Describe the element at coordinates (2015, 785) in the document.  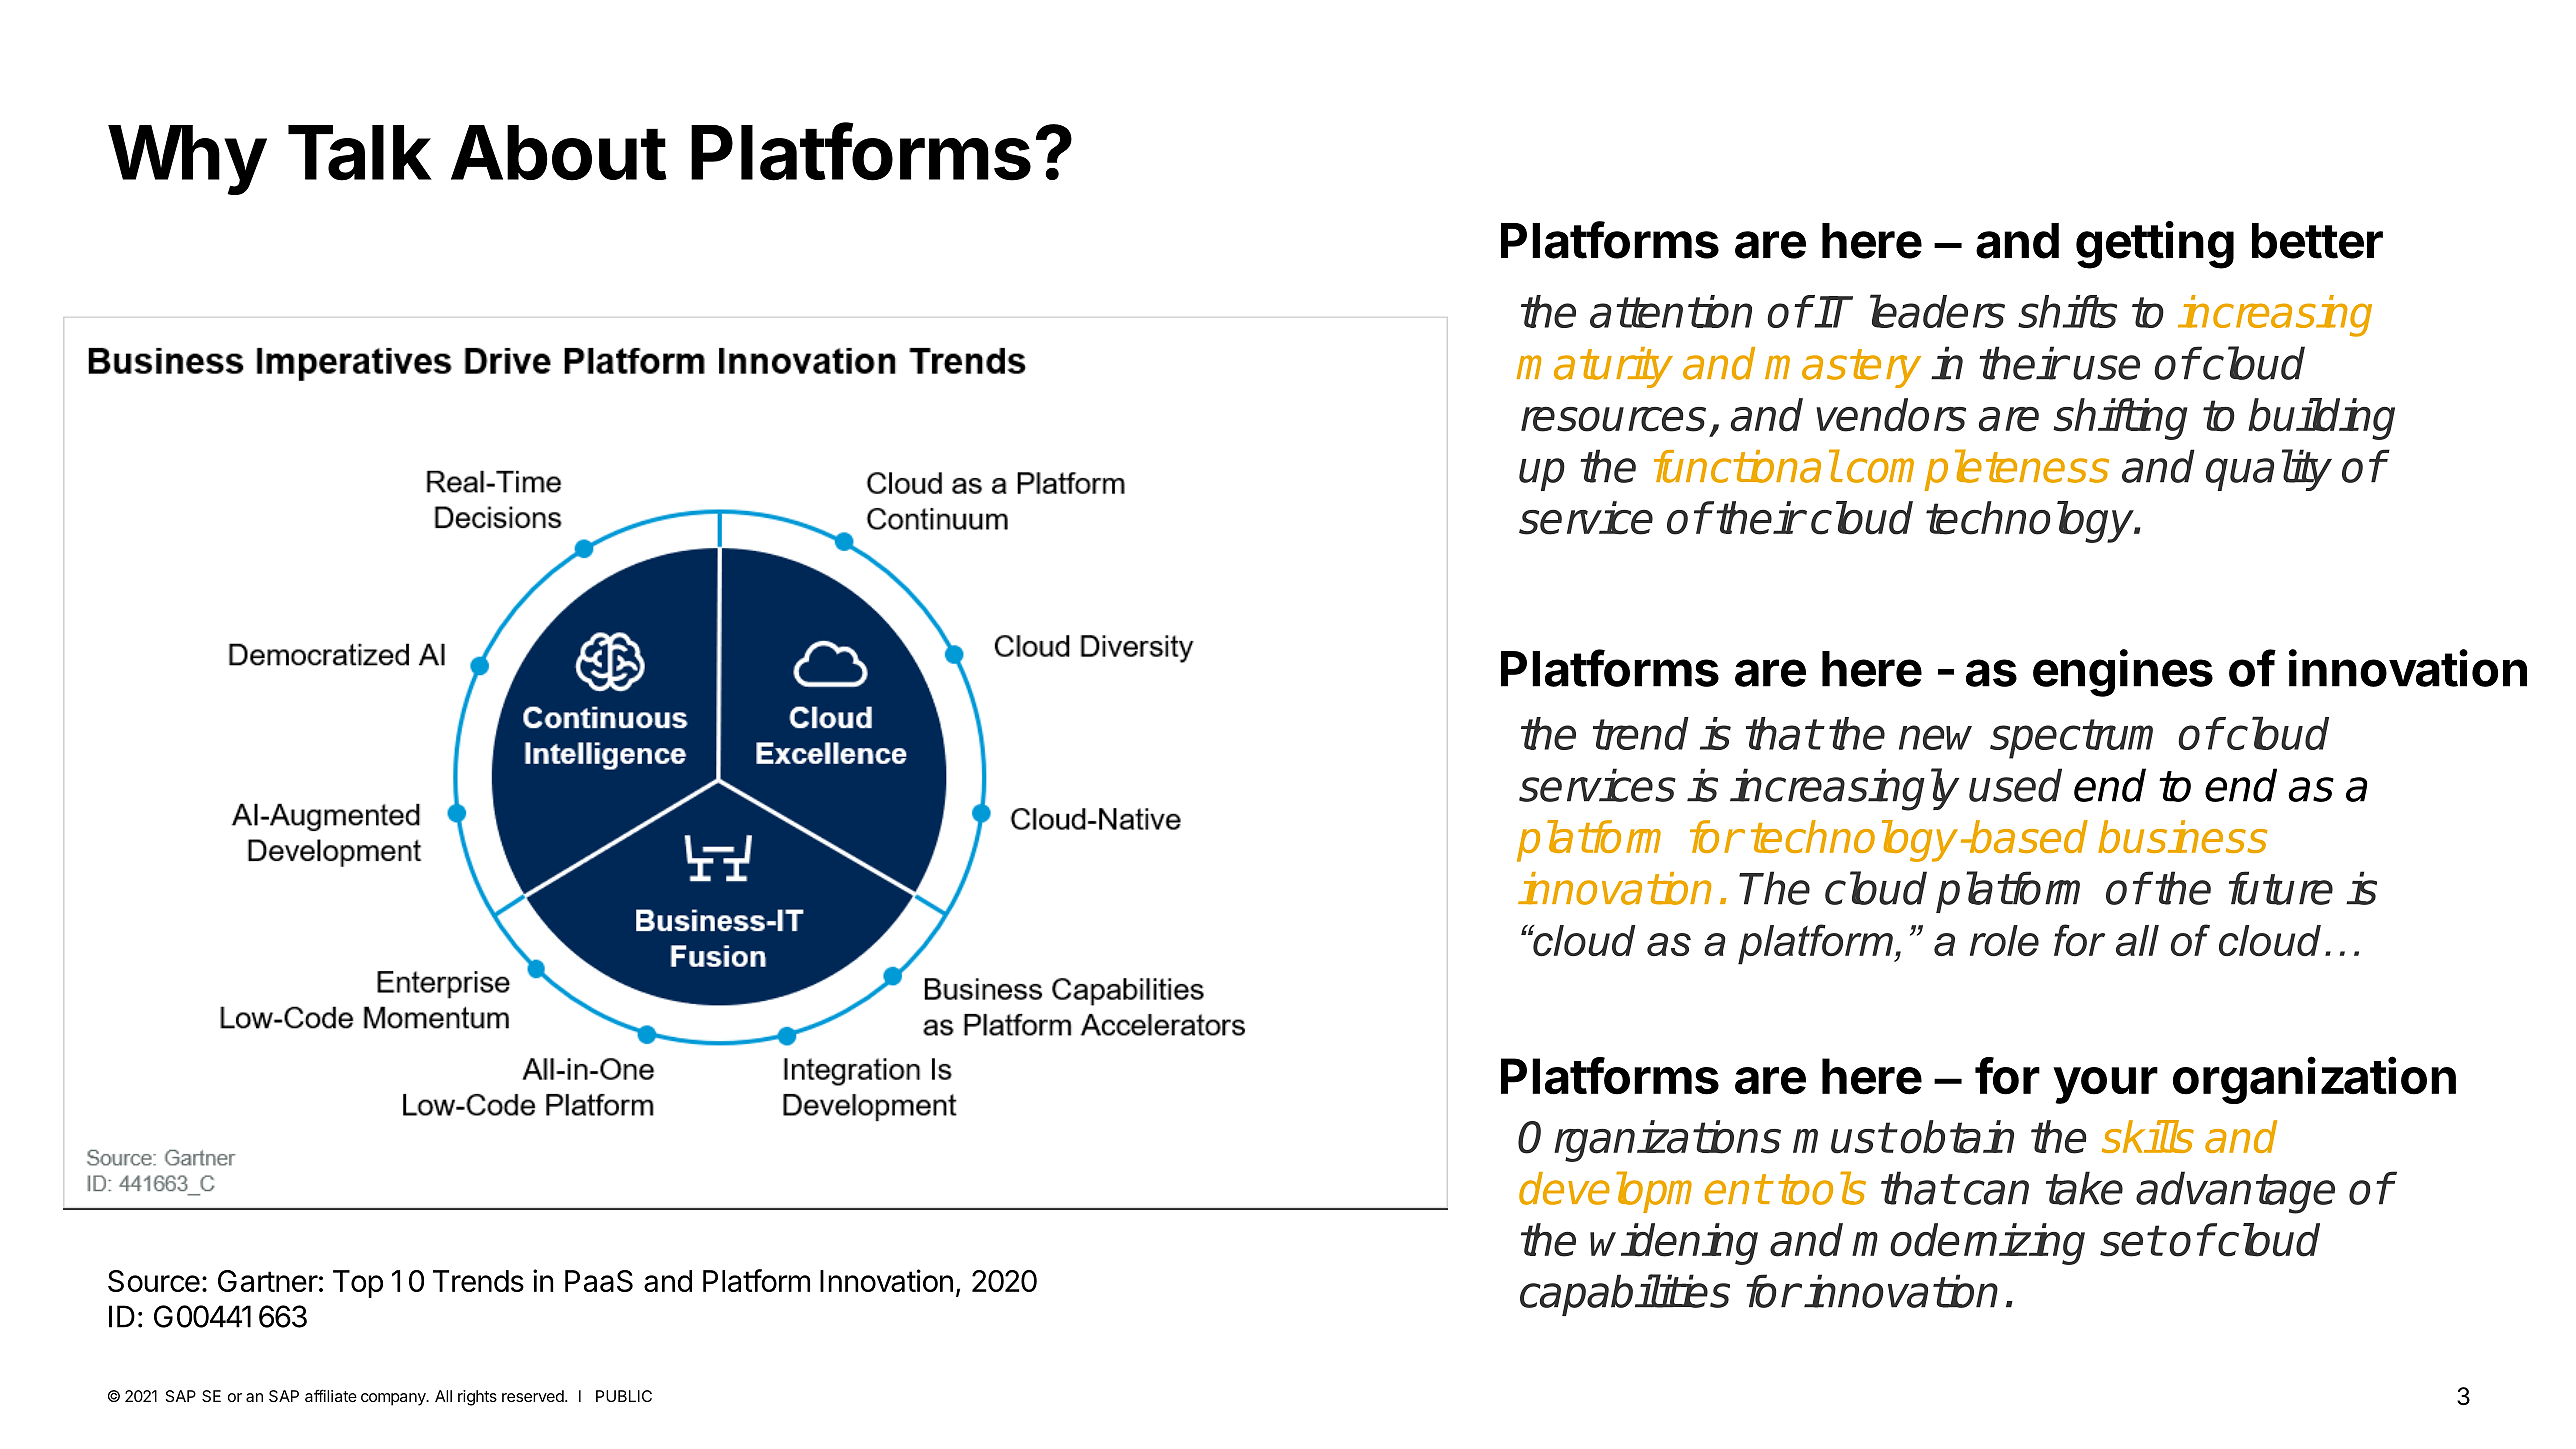
I see `used` at that location.
